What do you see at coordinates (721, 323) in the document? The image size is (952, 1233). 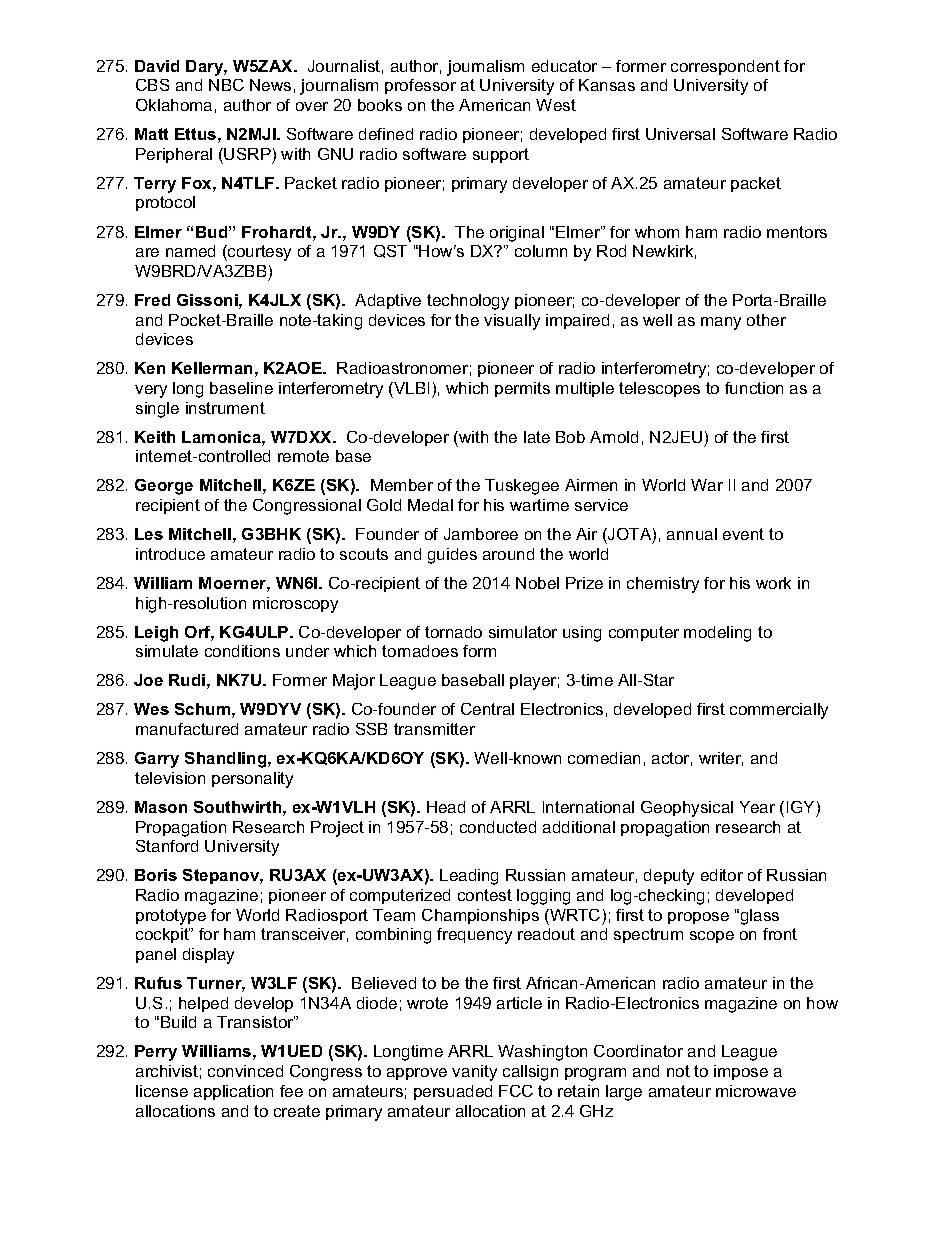 I see `many` at bounding box center [721, 323].
